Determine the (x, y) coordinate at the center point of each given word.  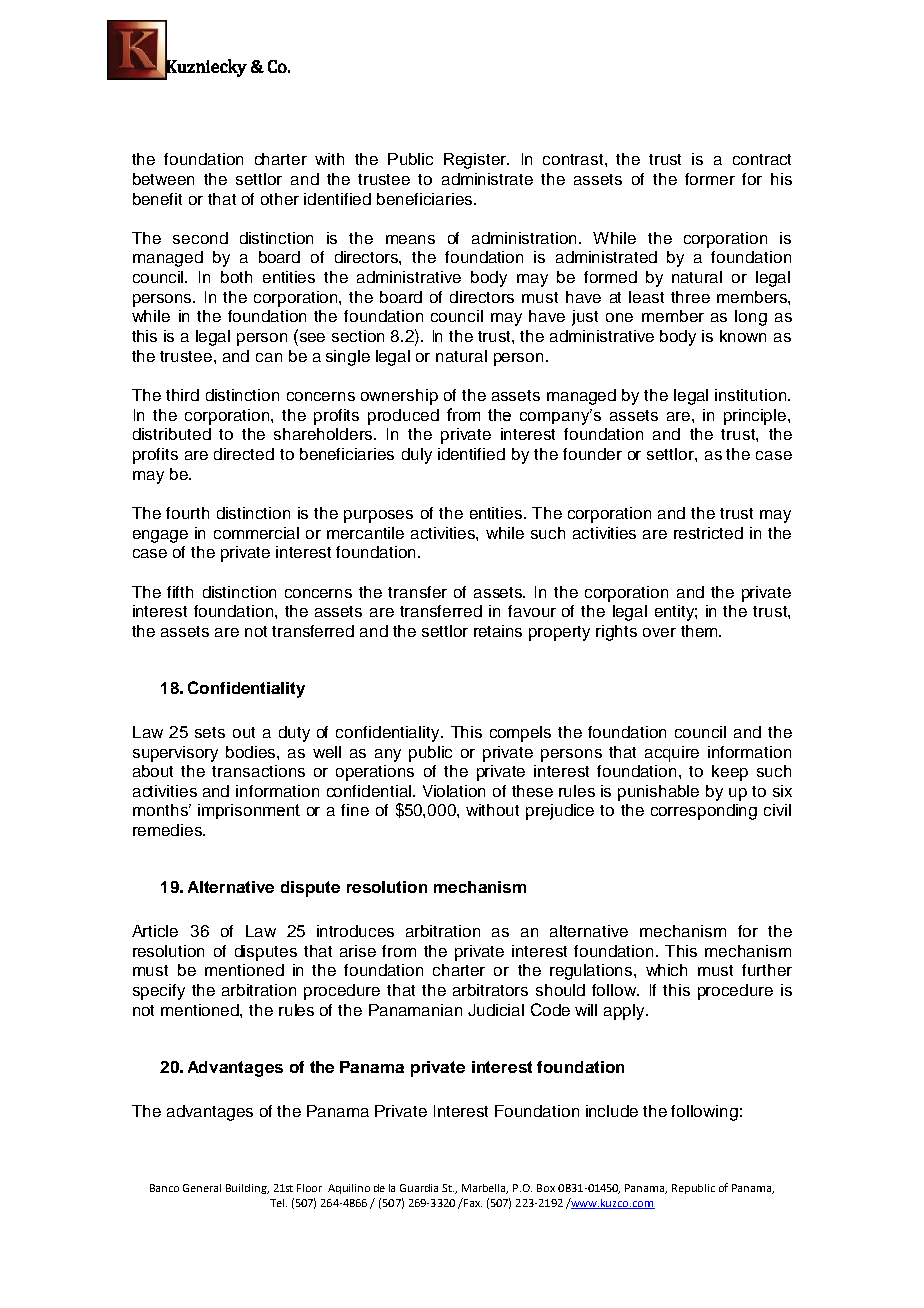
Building (247, 1189)
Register (476, 161)
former (710, 179)
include (612, 1111)
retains (498, 631)
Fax (472, 1202)
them (700, 631)
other (280, 199)
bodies (252, 752)
